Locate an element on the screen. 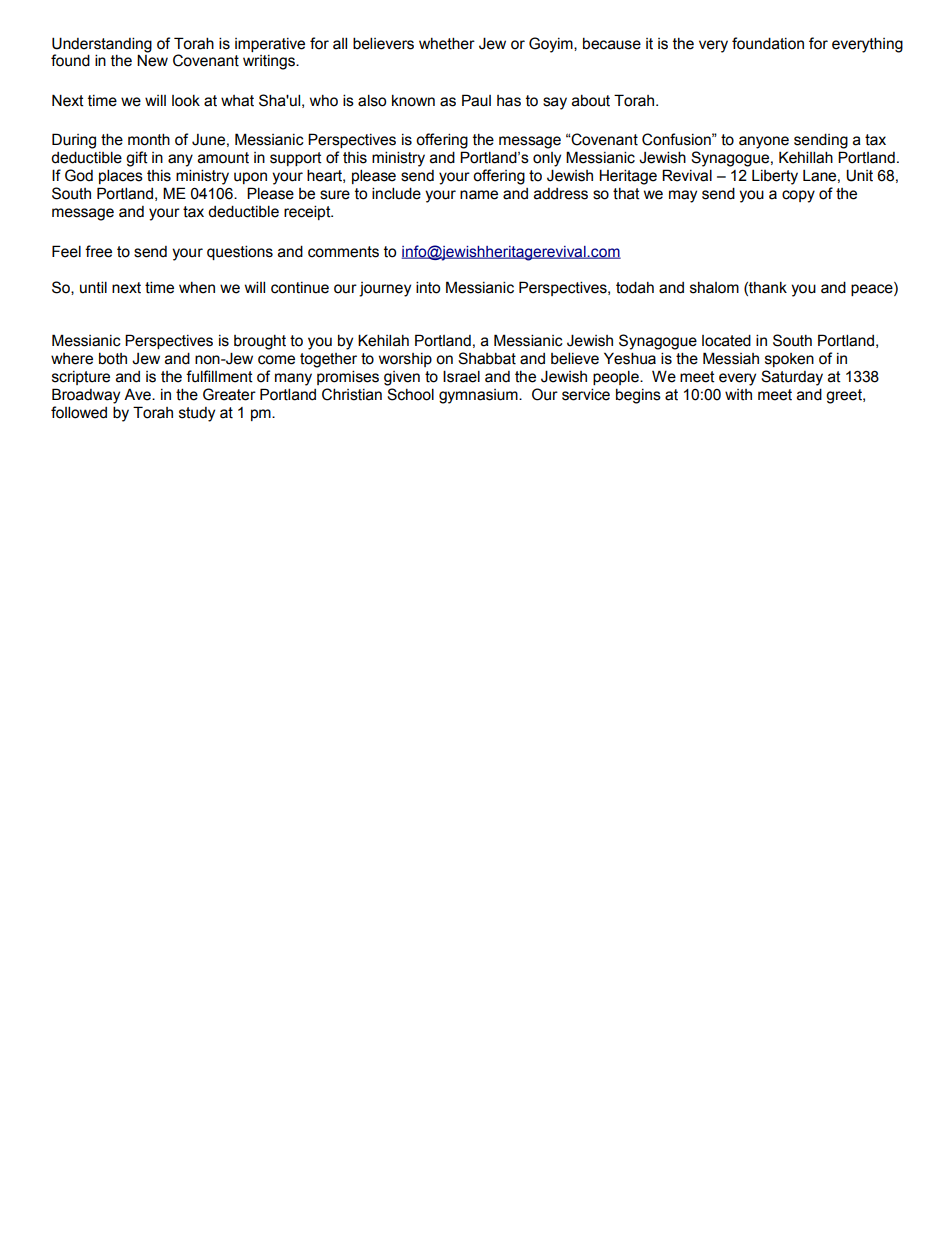 This screenshot has height=1233, width=952. only is located at coordinates (547, 159).
